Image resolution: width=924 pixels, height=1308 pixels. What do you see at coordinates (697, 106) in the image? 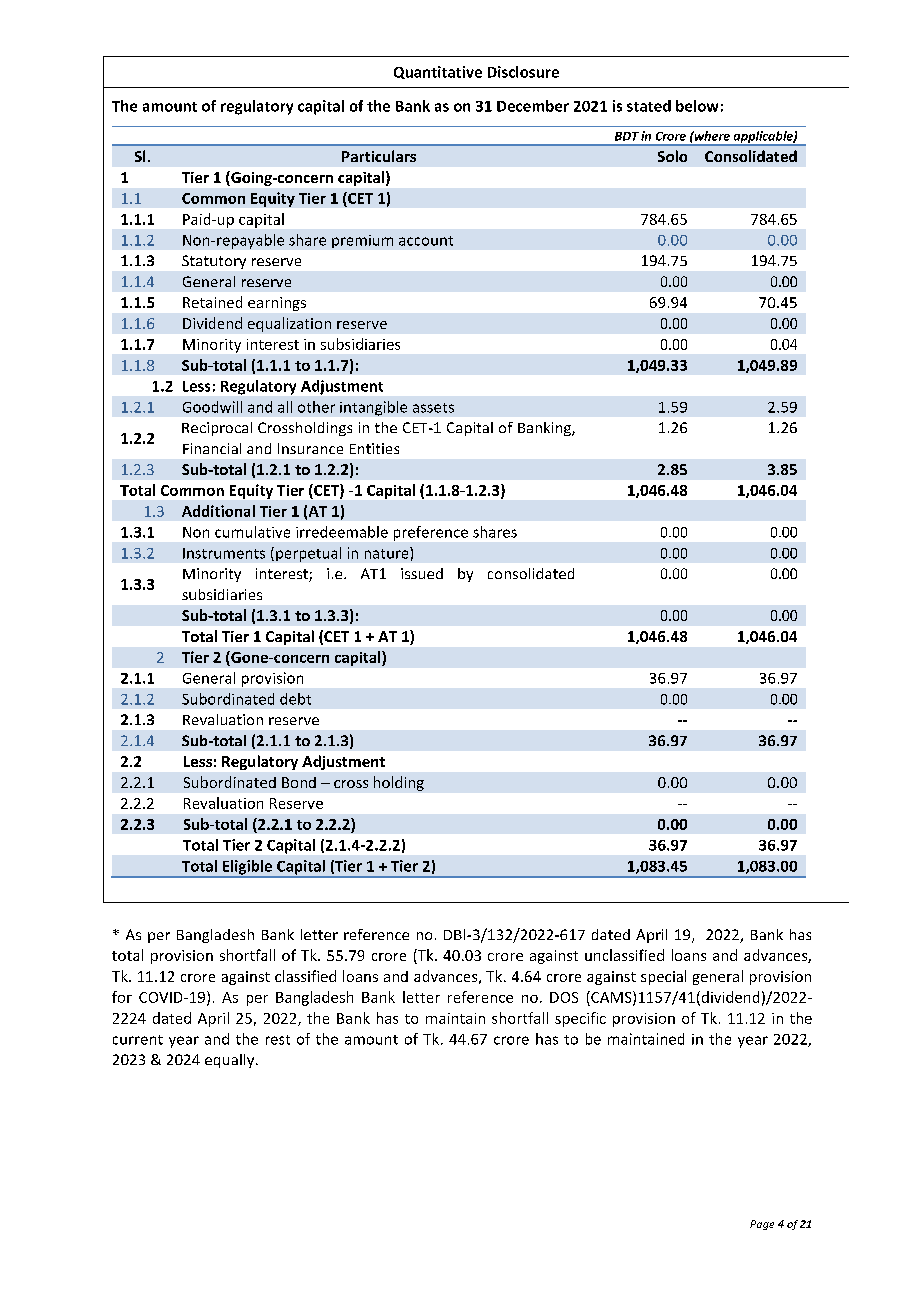
I see `below` at bounding box center [697, 106].
